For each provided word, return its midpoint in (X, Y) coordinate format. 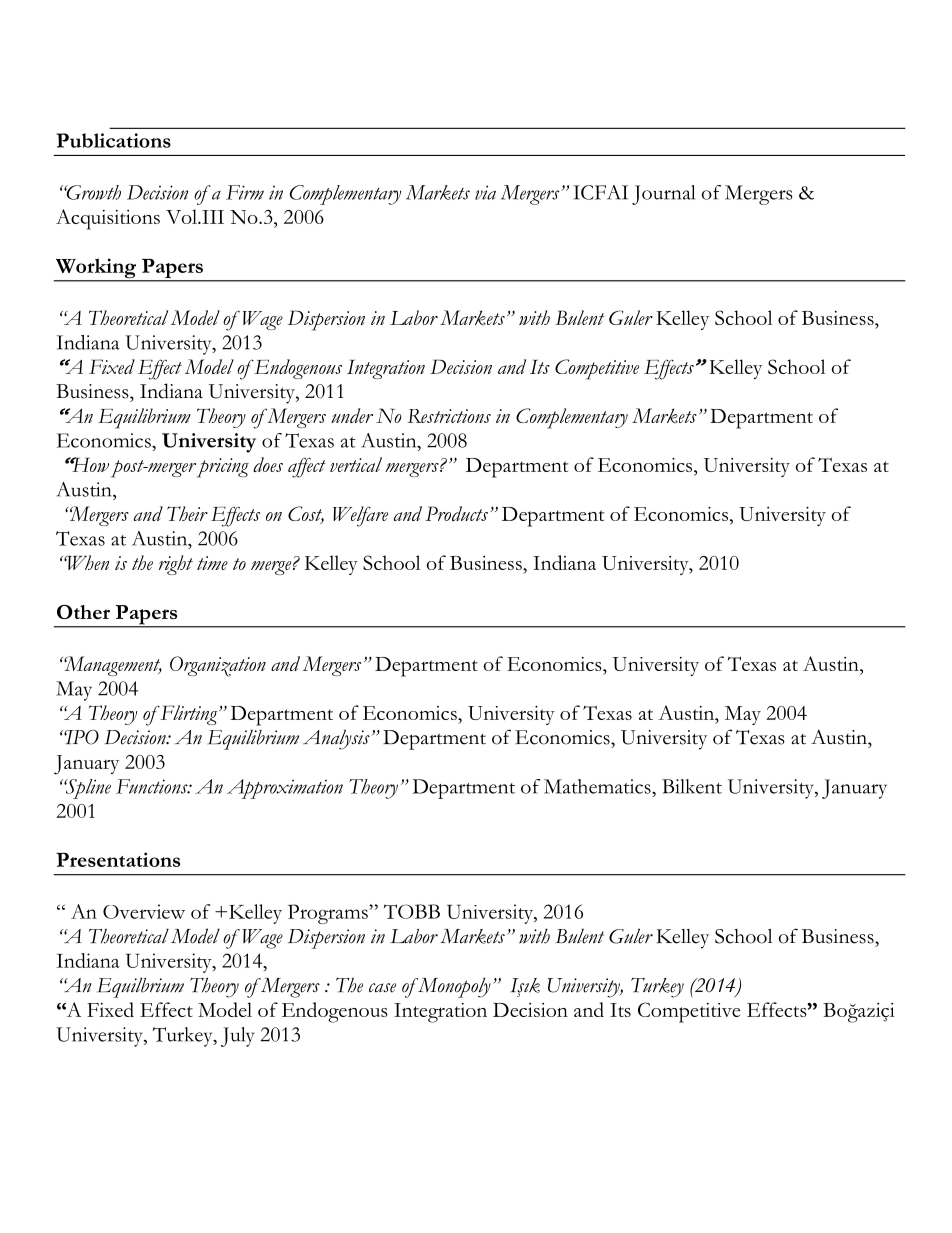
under (352, 415)
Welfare (360, 516)
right (176, 565)
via (485, 192)
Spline (87, 789)
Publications (113, 140)
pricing (223, 468)
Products (456, 513)
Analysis (336, 739)
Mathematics (598, 786)
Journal (663, 195)
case (382, 988)
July (238, 1037)
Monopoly (454, 987)
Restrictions (449, 416)
